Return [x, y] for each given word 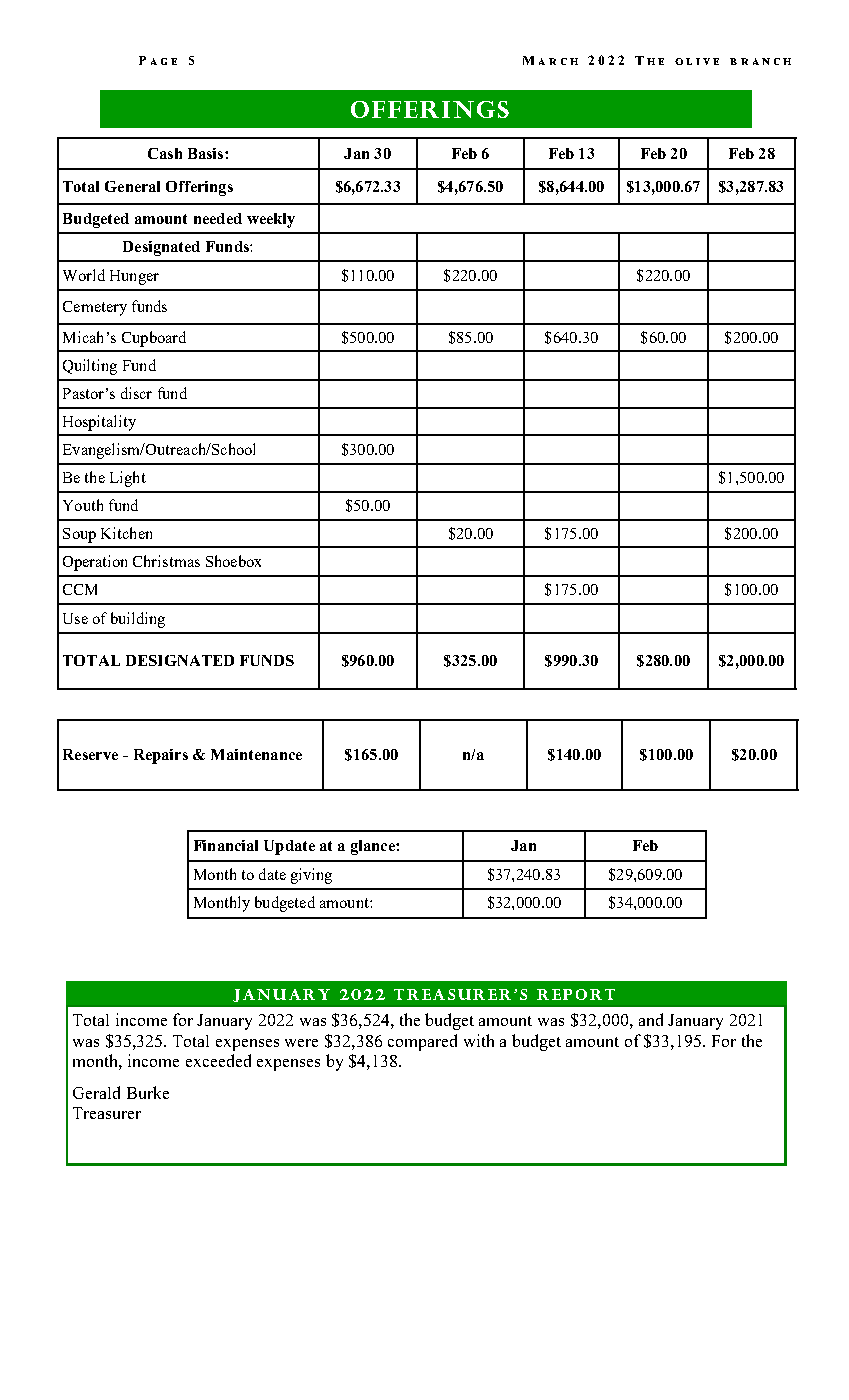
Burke [148, 1092]
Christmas [166, 561]
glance [374, 847]
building [138, 620]
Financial [226, 845]
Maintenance [256, 754]
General [132, 186]
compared [422, 1042]
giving [311, 876]
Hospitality [99, 423]
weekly [271, 220]
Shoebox [233, 561]
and [651, 1019]
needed [218, 218]
